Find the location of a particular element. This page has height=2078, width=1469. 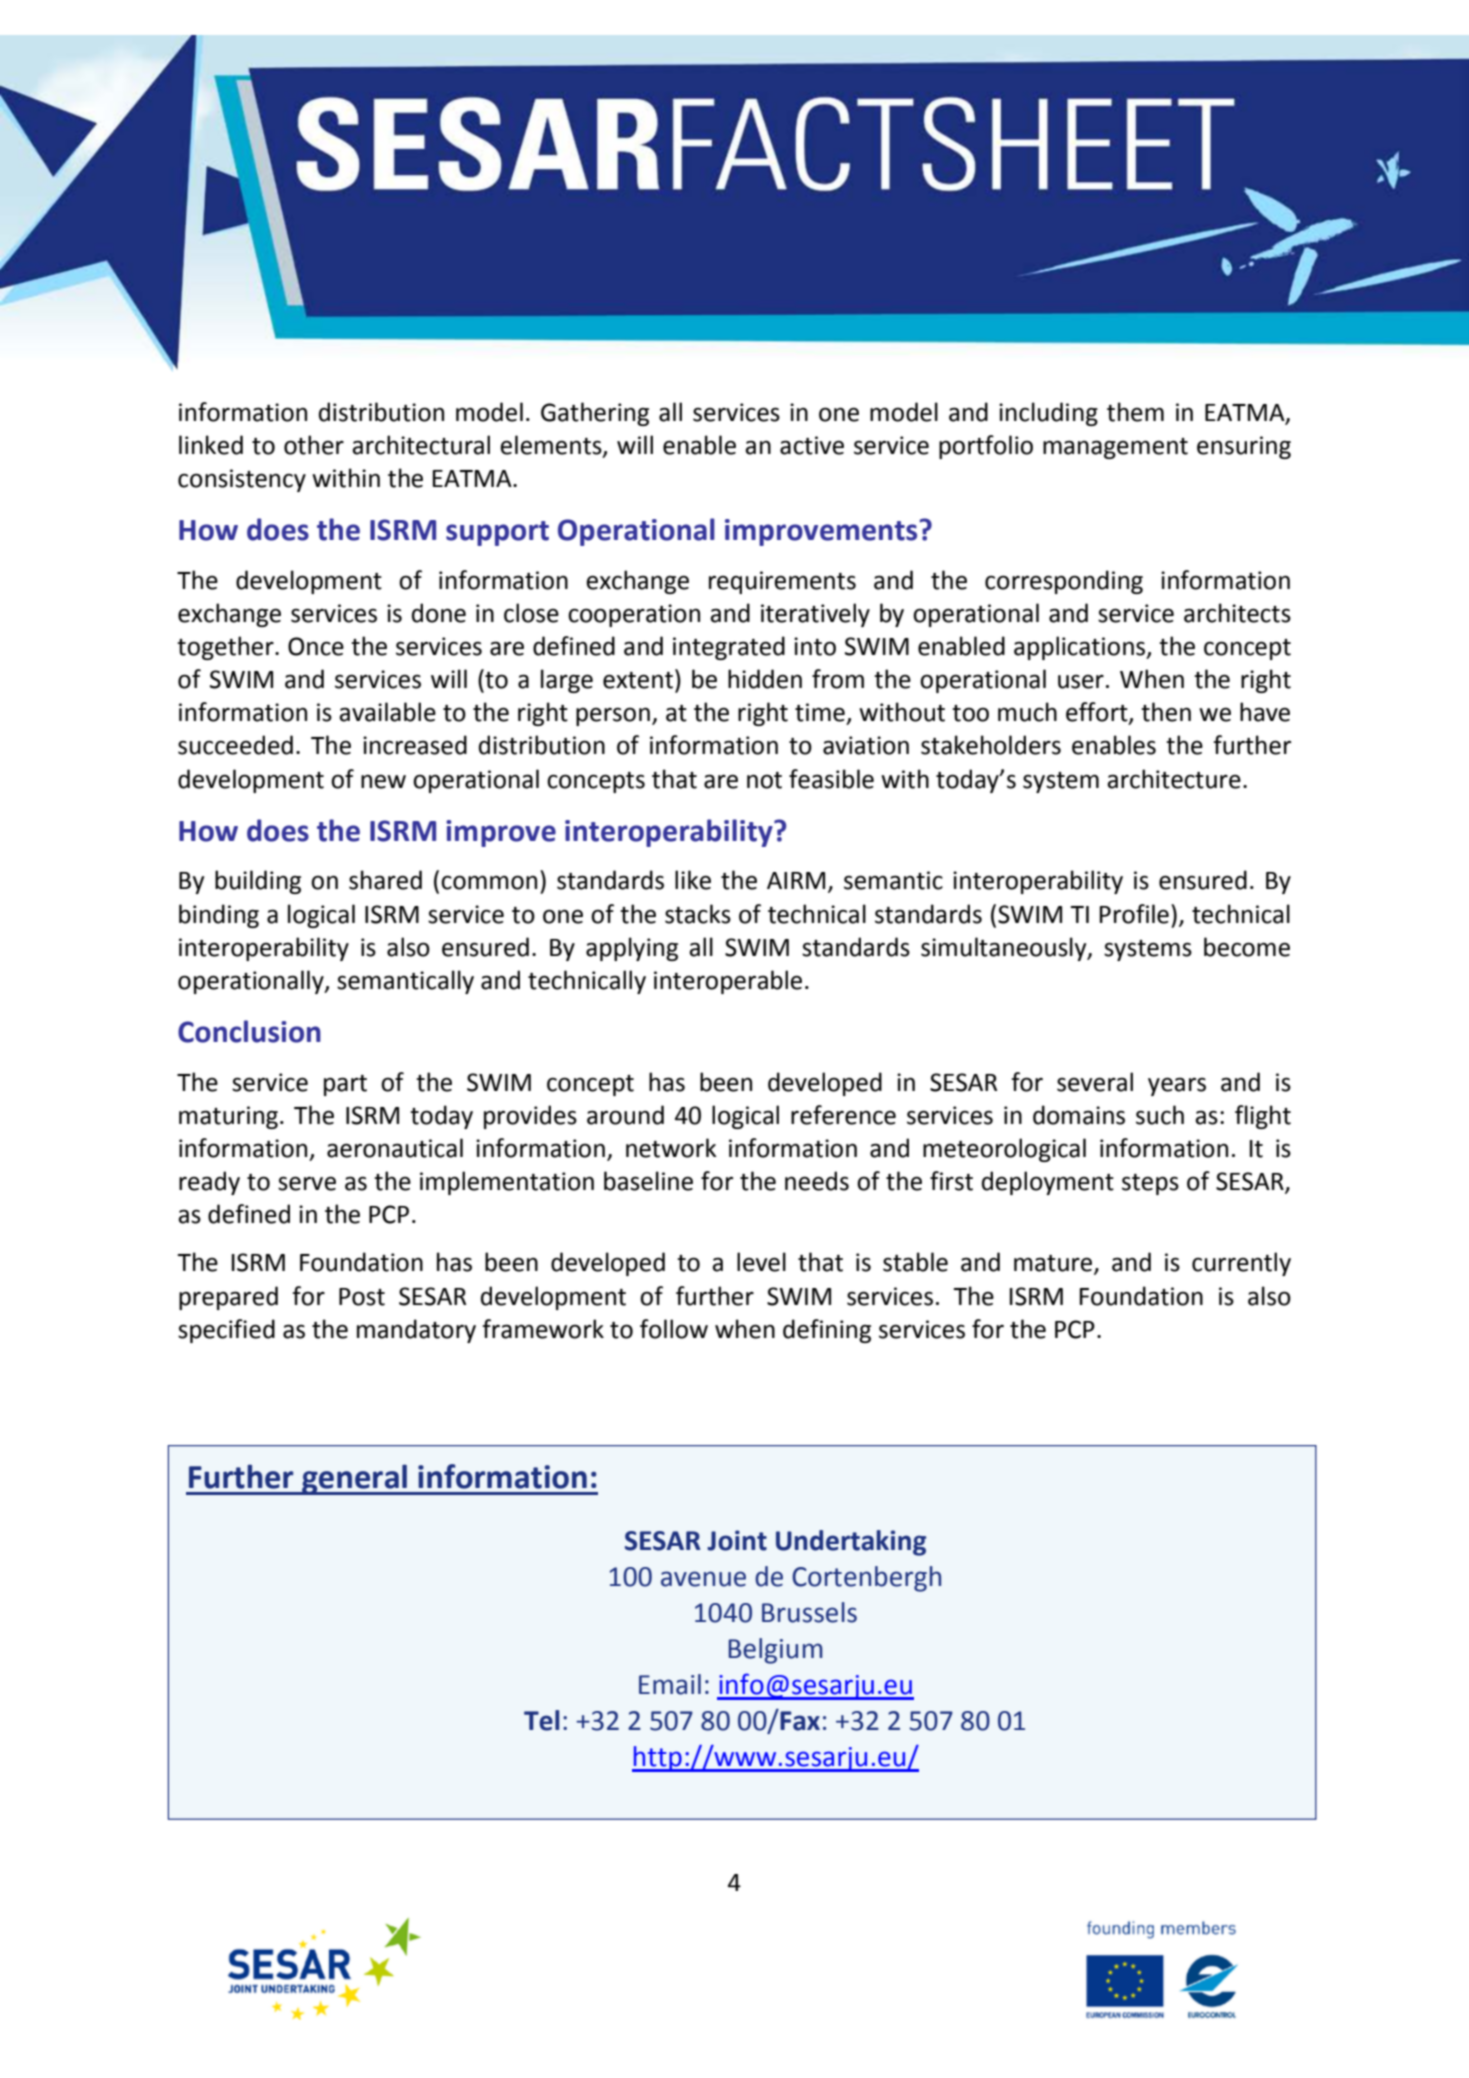

other is located at coordinates (314, 445).
